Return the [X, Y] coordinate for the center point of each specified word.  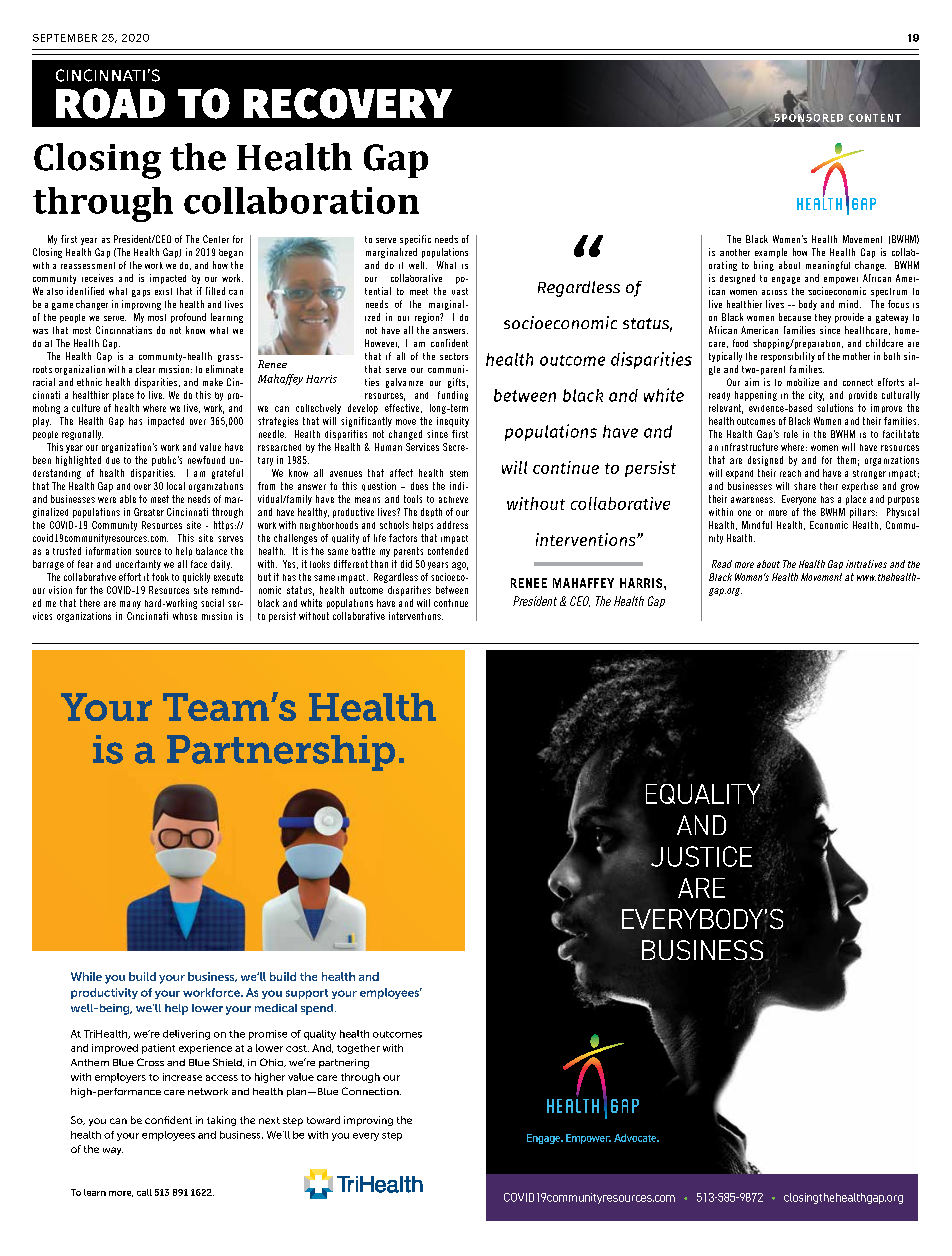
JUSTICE [701, 856]
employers [120, 1078]
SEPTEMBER [65, 38]
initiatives [866, 564]
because [795, 317]
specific [415, 240]
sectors [454, 356]
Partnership [281, 753]
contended [448, 551]
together [358, 1049]
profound [188, 318]
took [160, 577]
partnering [344, 1064]
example [771, 253]
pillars [863, 513]
